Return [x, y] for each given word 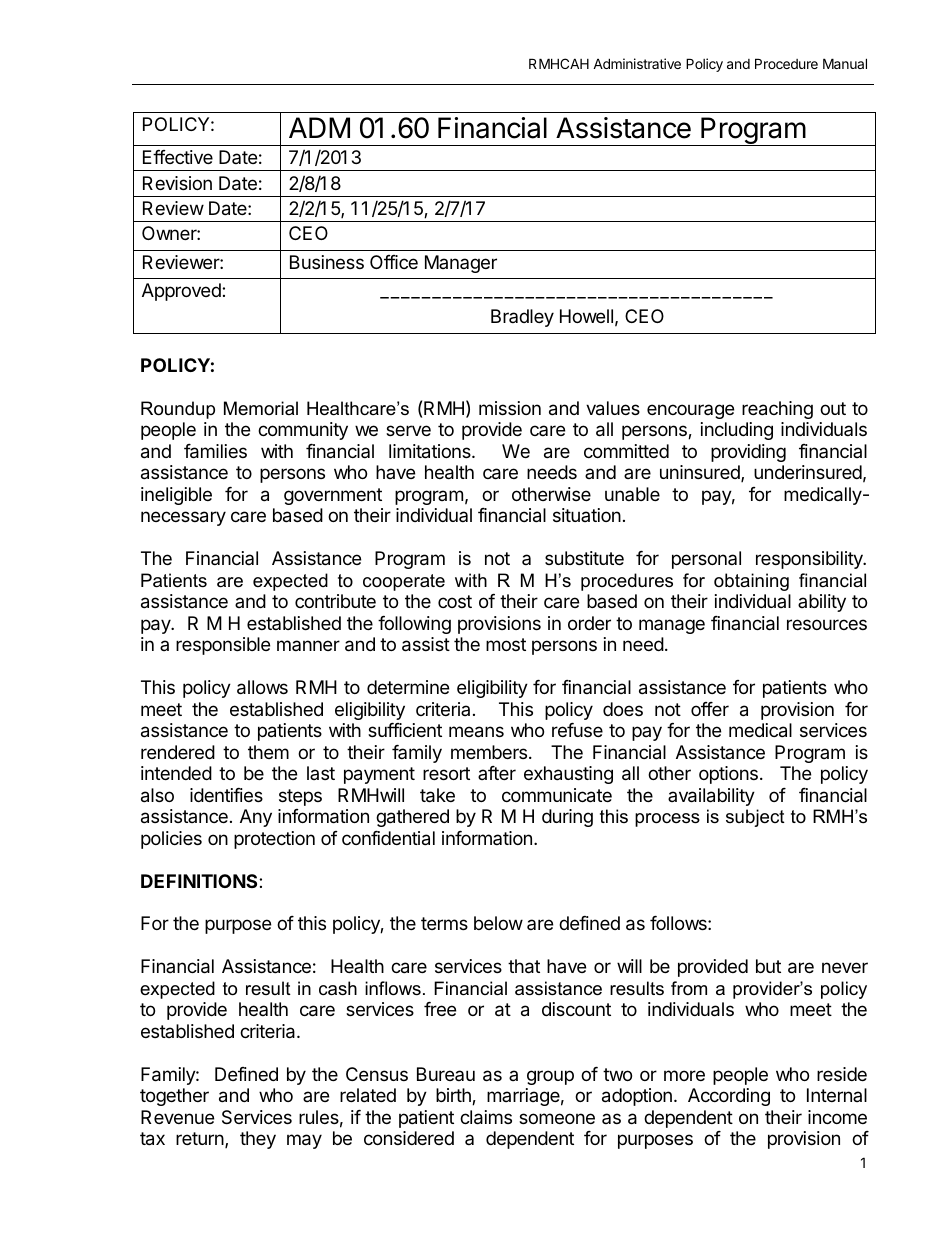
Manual [845, 63]
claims [486, 1117]
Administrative [637, 63]
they [258, 1140]
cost [455, 601]
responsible [223, 646]
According [729, 1097]
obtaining [751, 582]
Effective [178, 157]
